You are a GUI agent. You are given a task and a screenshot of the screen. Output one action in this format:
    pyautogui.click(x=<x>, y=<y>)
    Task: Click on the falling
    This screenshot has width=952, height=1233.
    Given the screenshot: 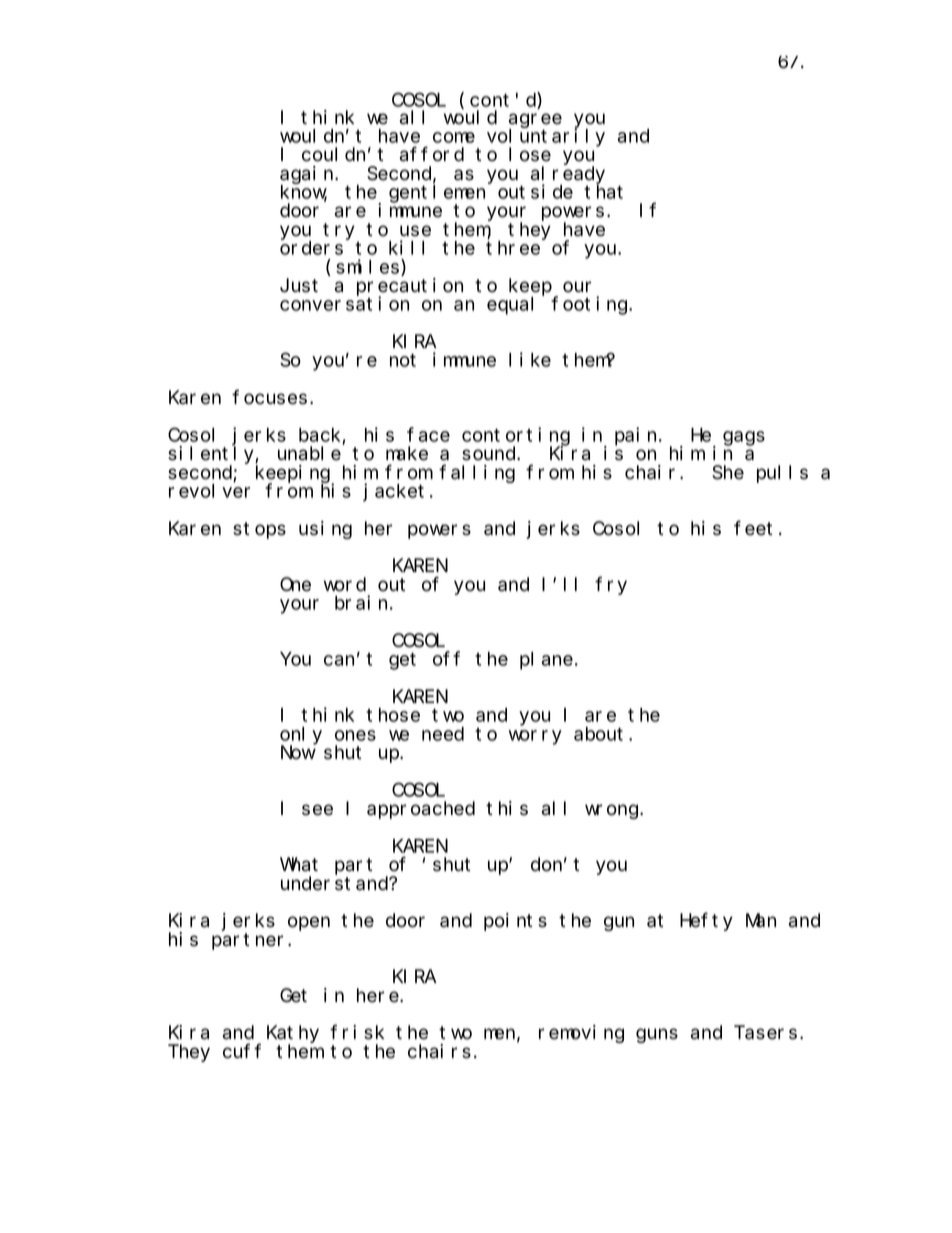 What is the action you would take?
    pyautogui.click(x=477, y=473)
